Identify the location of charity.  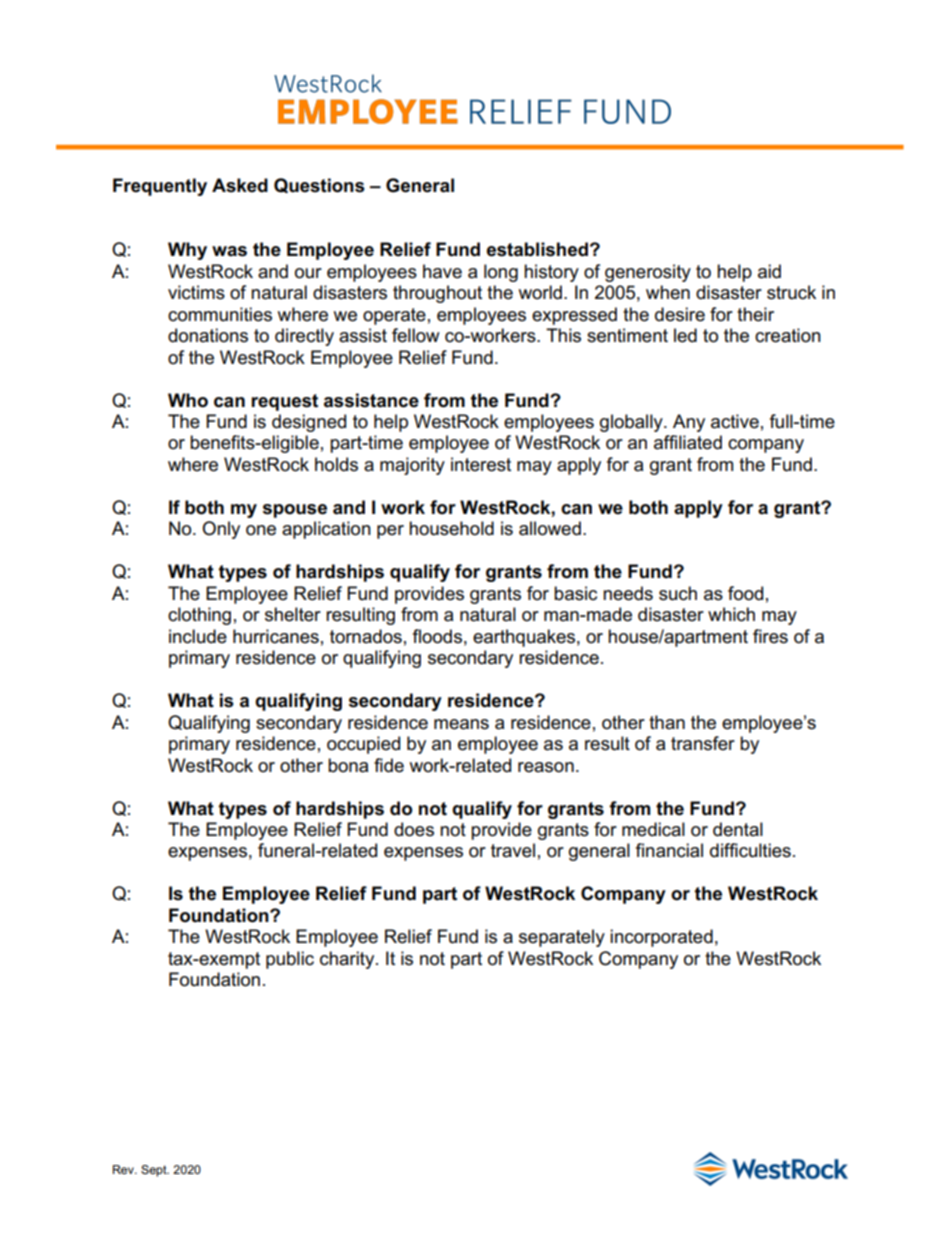
(348, 960).
